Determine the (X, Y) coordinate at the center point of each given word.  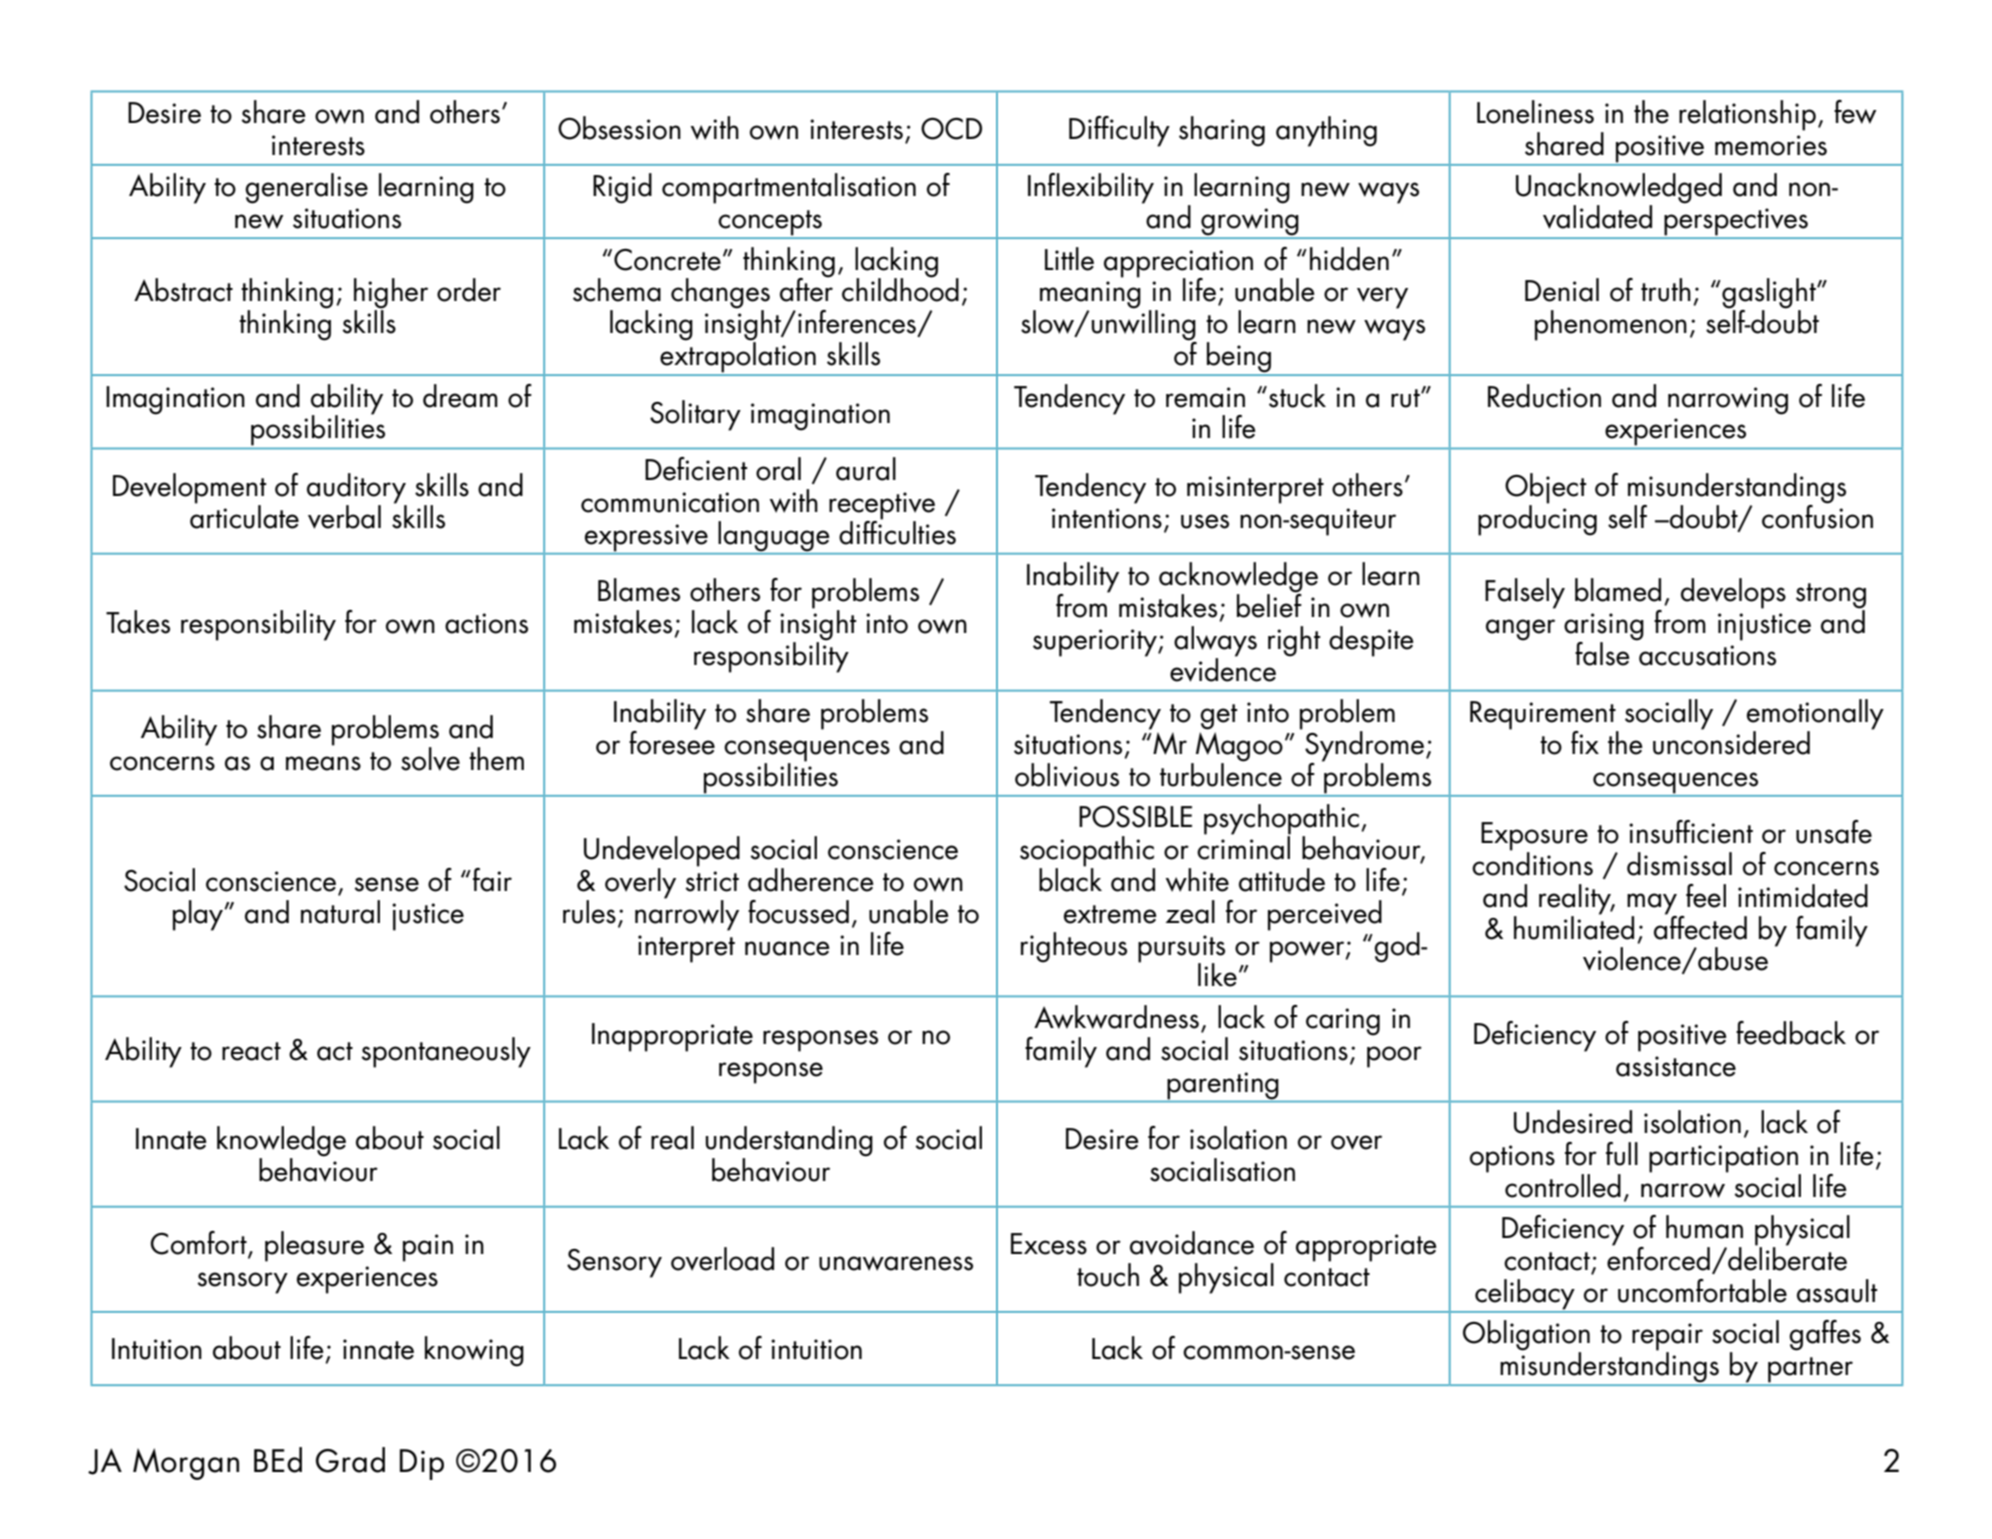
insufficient (1691, 832)
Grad (350, 1460)
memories (1771, 145)
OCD (951, 128)
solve (430, 759)
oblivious (1067, 775)
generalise (306, 188)
